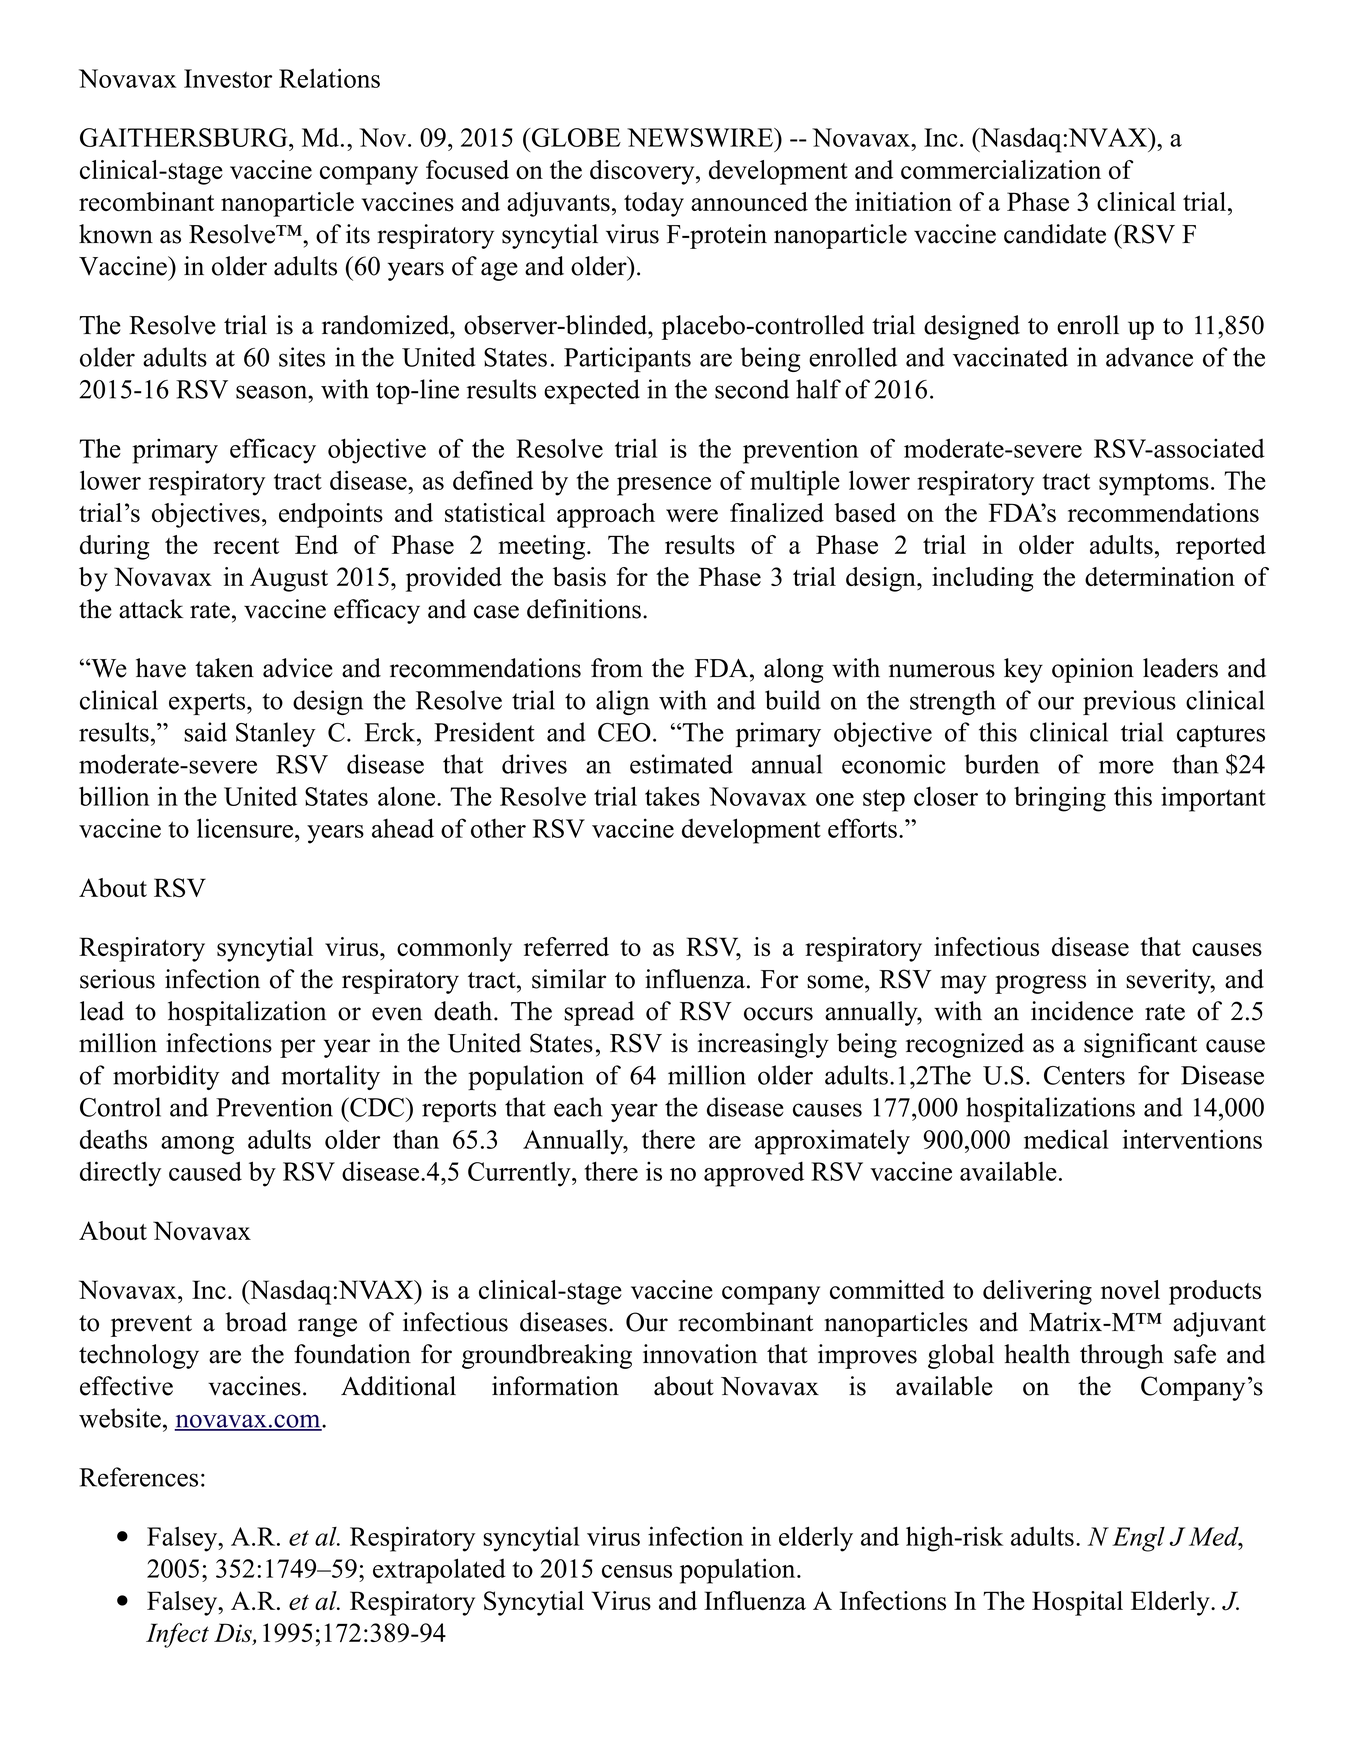 The height and width of the document is (1741, 1346). What do you see at coordinates (664, 486) in the document?
I see `presence` at bounding box center [664, 486].
